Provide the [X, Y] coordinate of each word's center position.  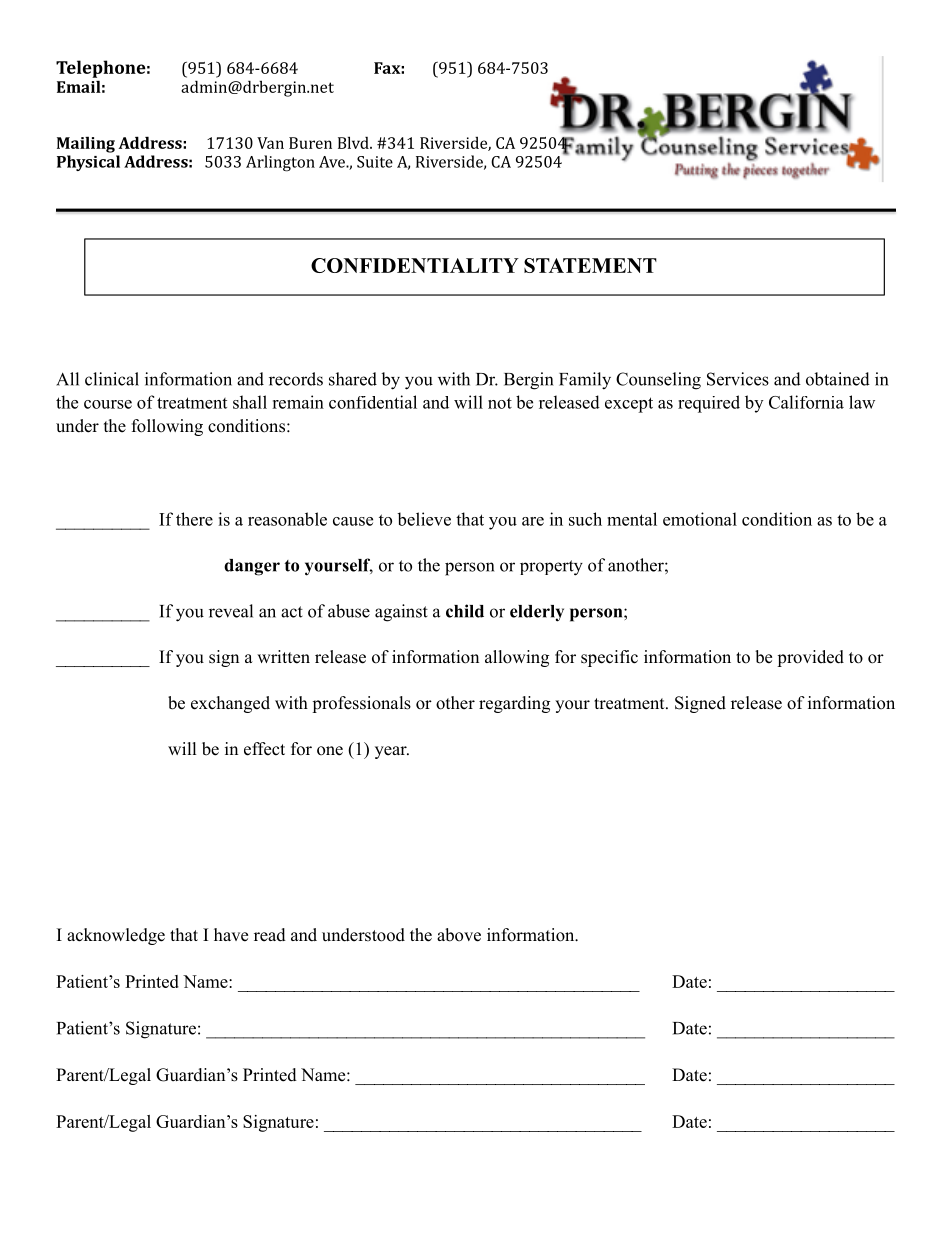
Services [738, 379]
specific [609, 658]
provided [810, 658]
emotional [700, 519]
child [465, 611]
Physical [88, 163]
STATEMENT [590, 265]
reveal [231, 611]
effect [264, 749]
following [167, 427]
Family [585, 381]
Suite [375, 162]
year [392, 752]
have [231, 935]
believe [424, 519]
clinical [112, 379]
